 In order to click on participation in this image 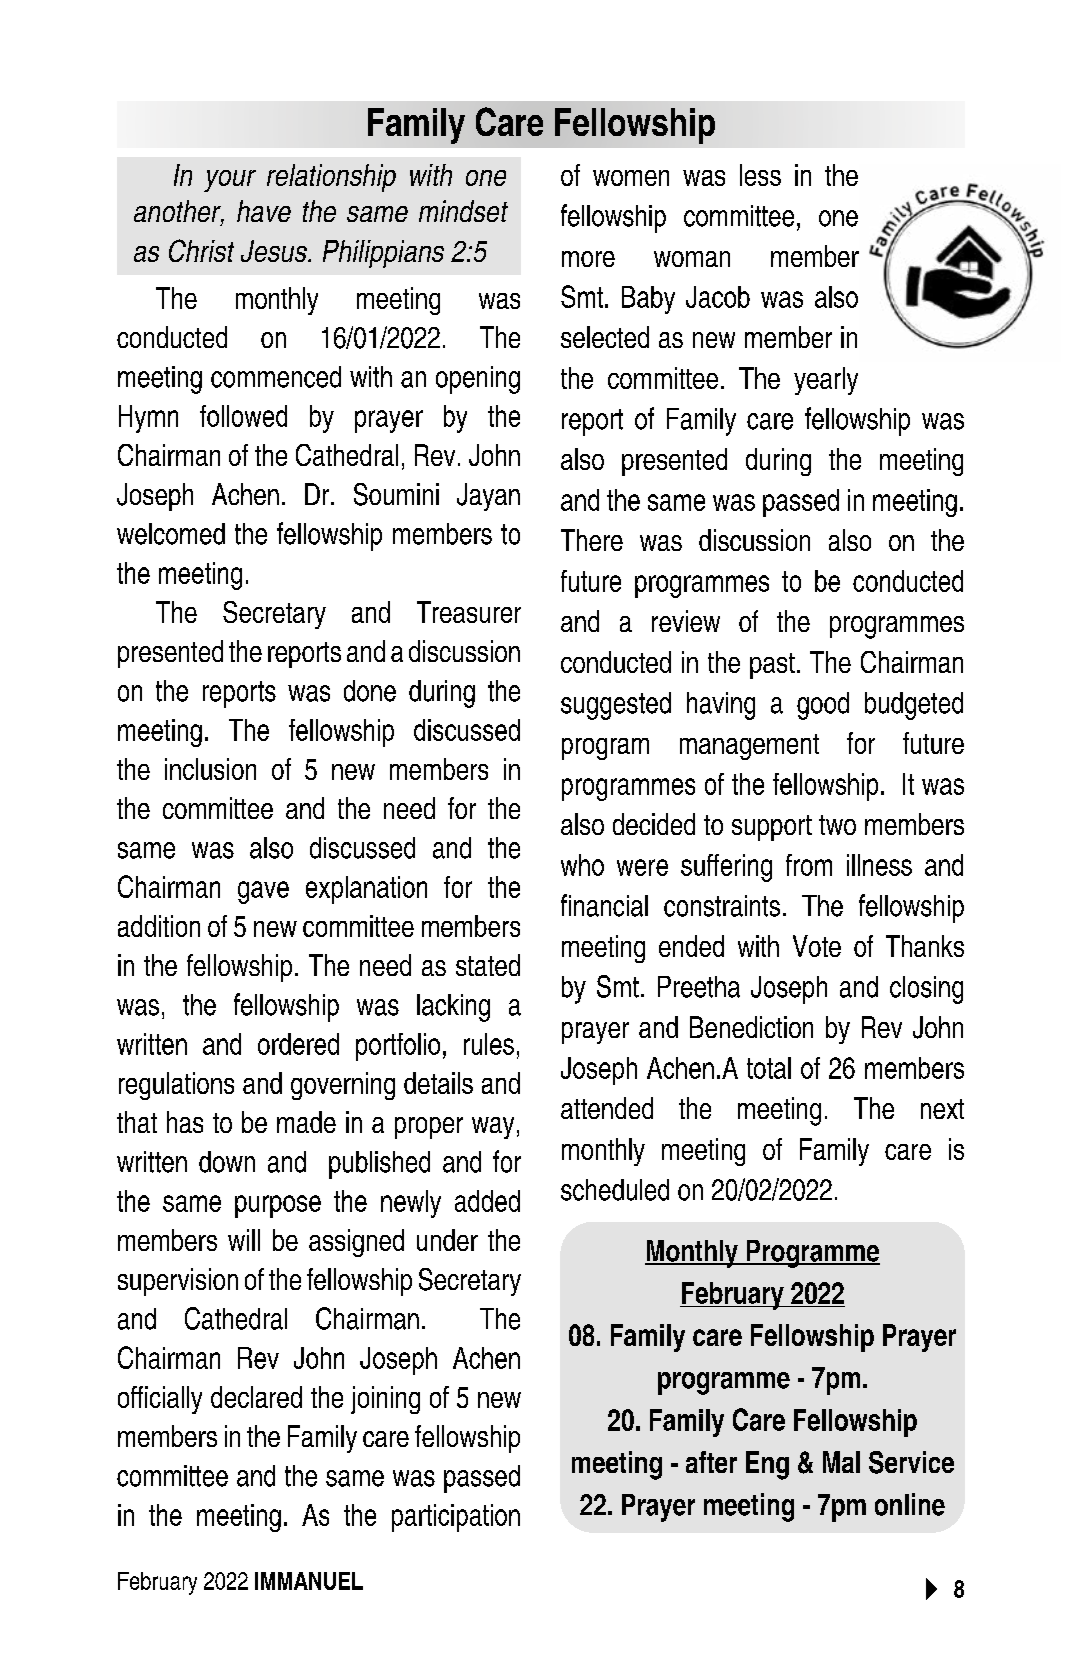, I will do `click(456, 1518)`.
